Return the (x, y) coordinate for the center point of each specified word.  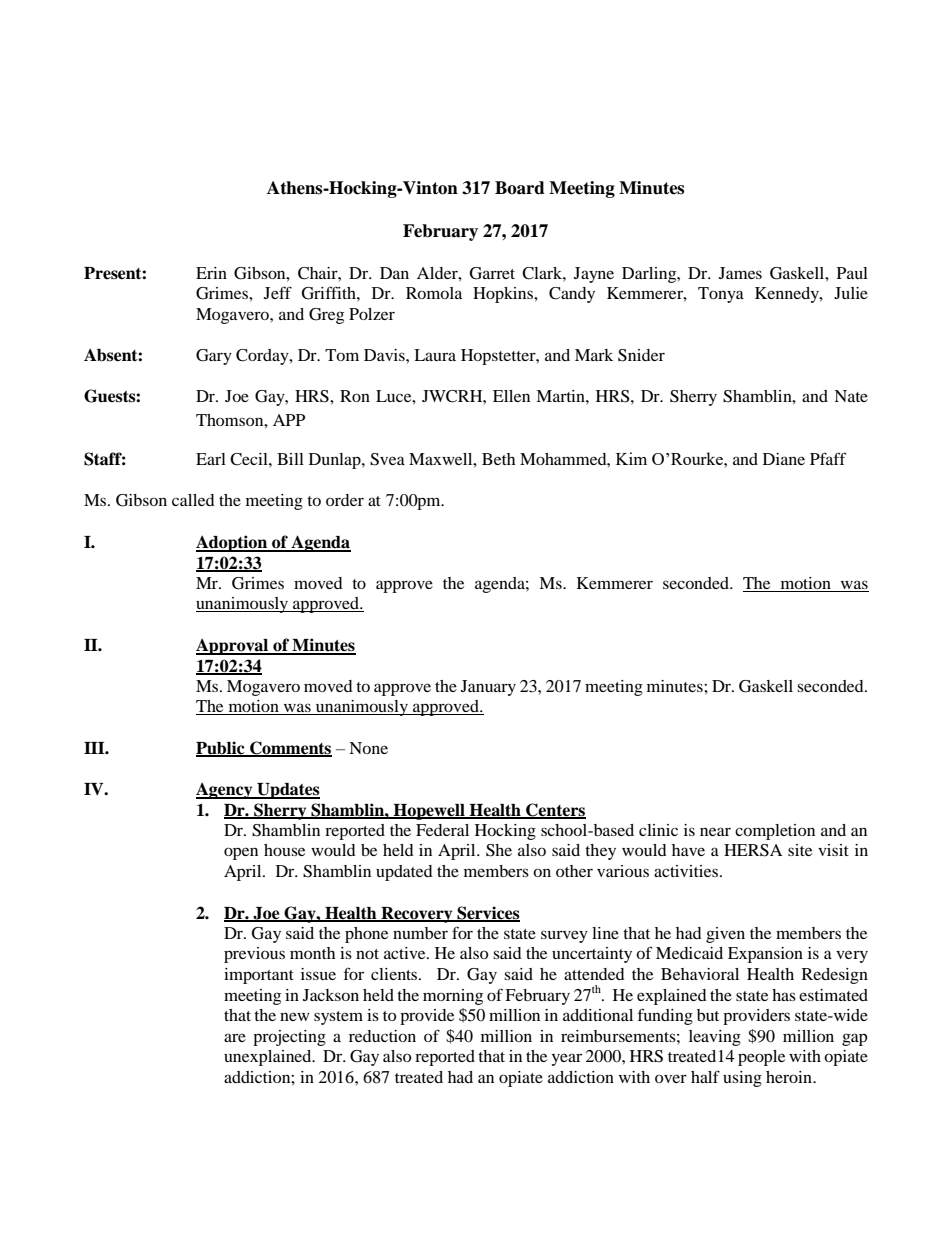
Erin (211, 273)
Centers (555, 810)
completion (775, 832)
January (488, 688)
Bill (290, 459)
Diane (784, 459)
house (284, 850)
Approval (233, 647)
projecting (289, 1038)
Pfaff (828, 458)
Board (520, 188)
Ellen (511, 396)
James (740, 273)
